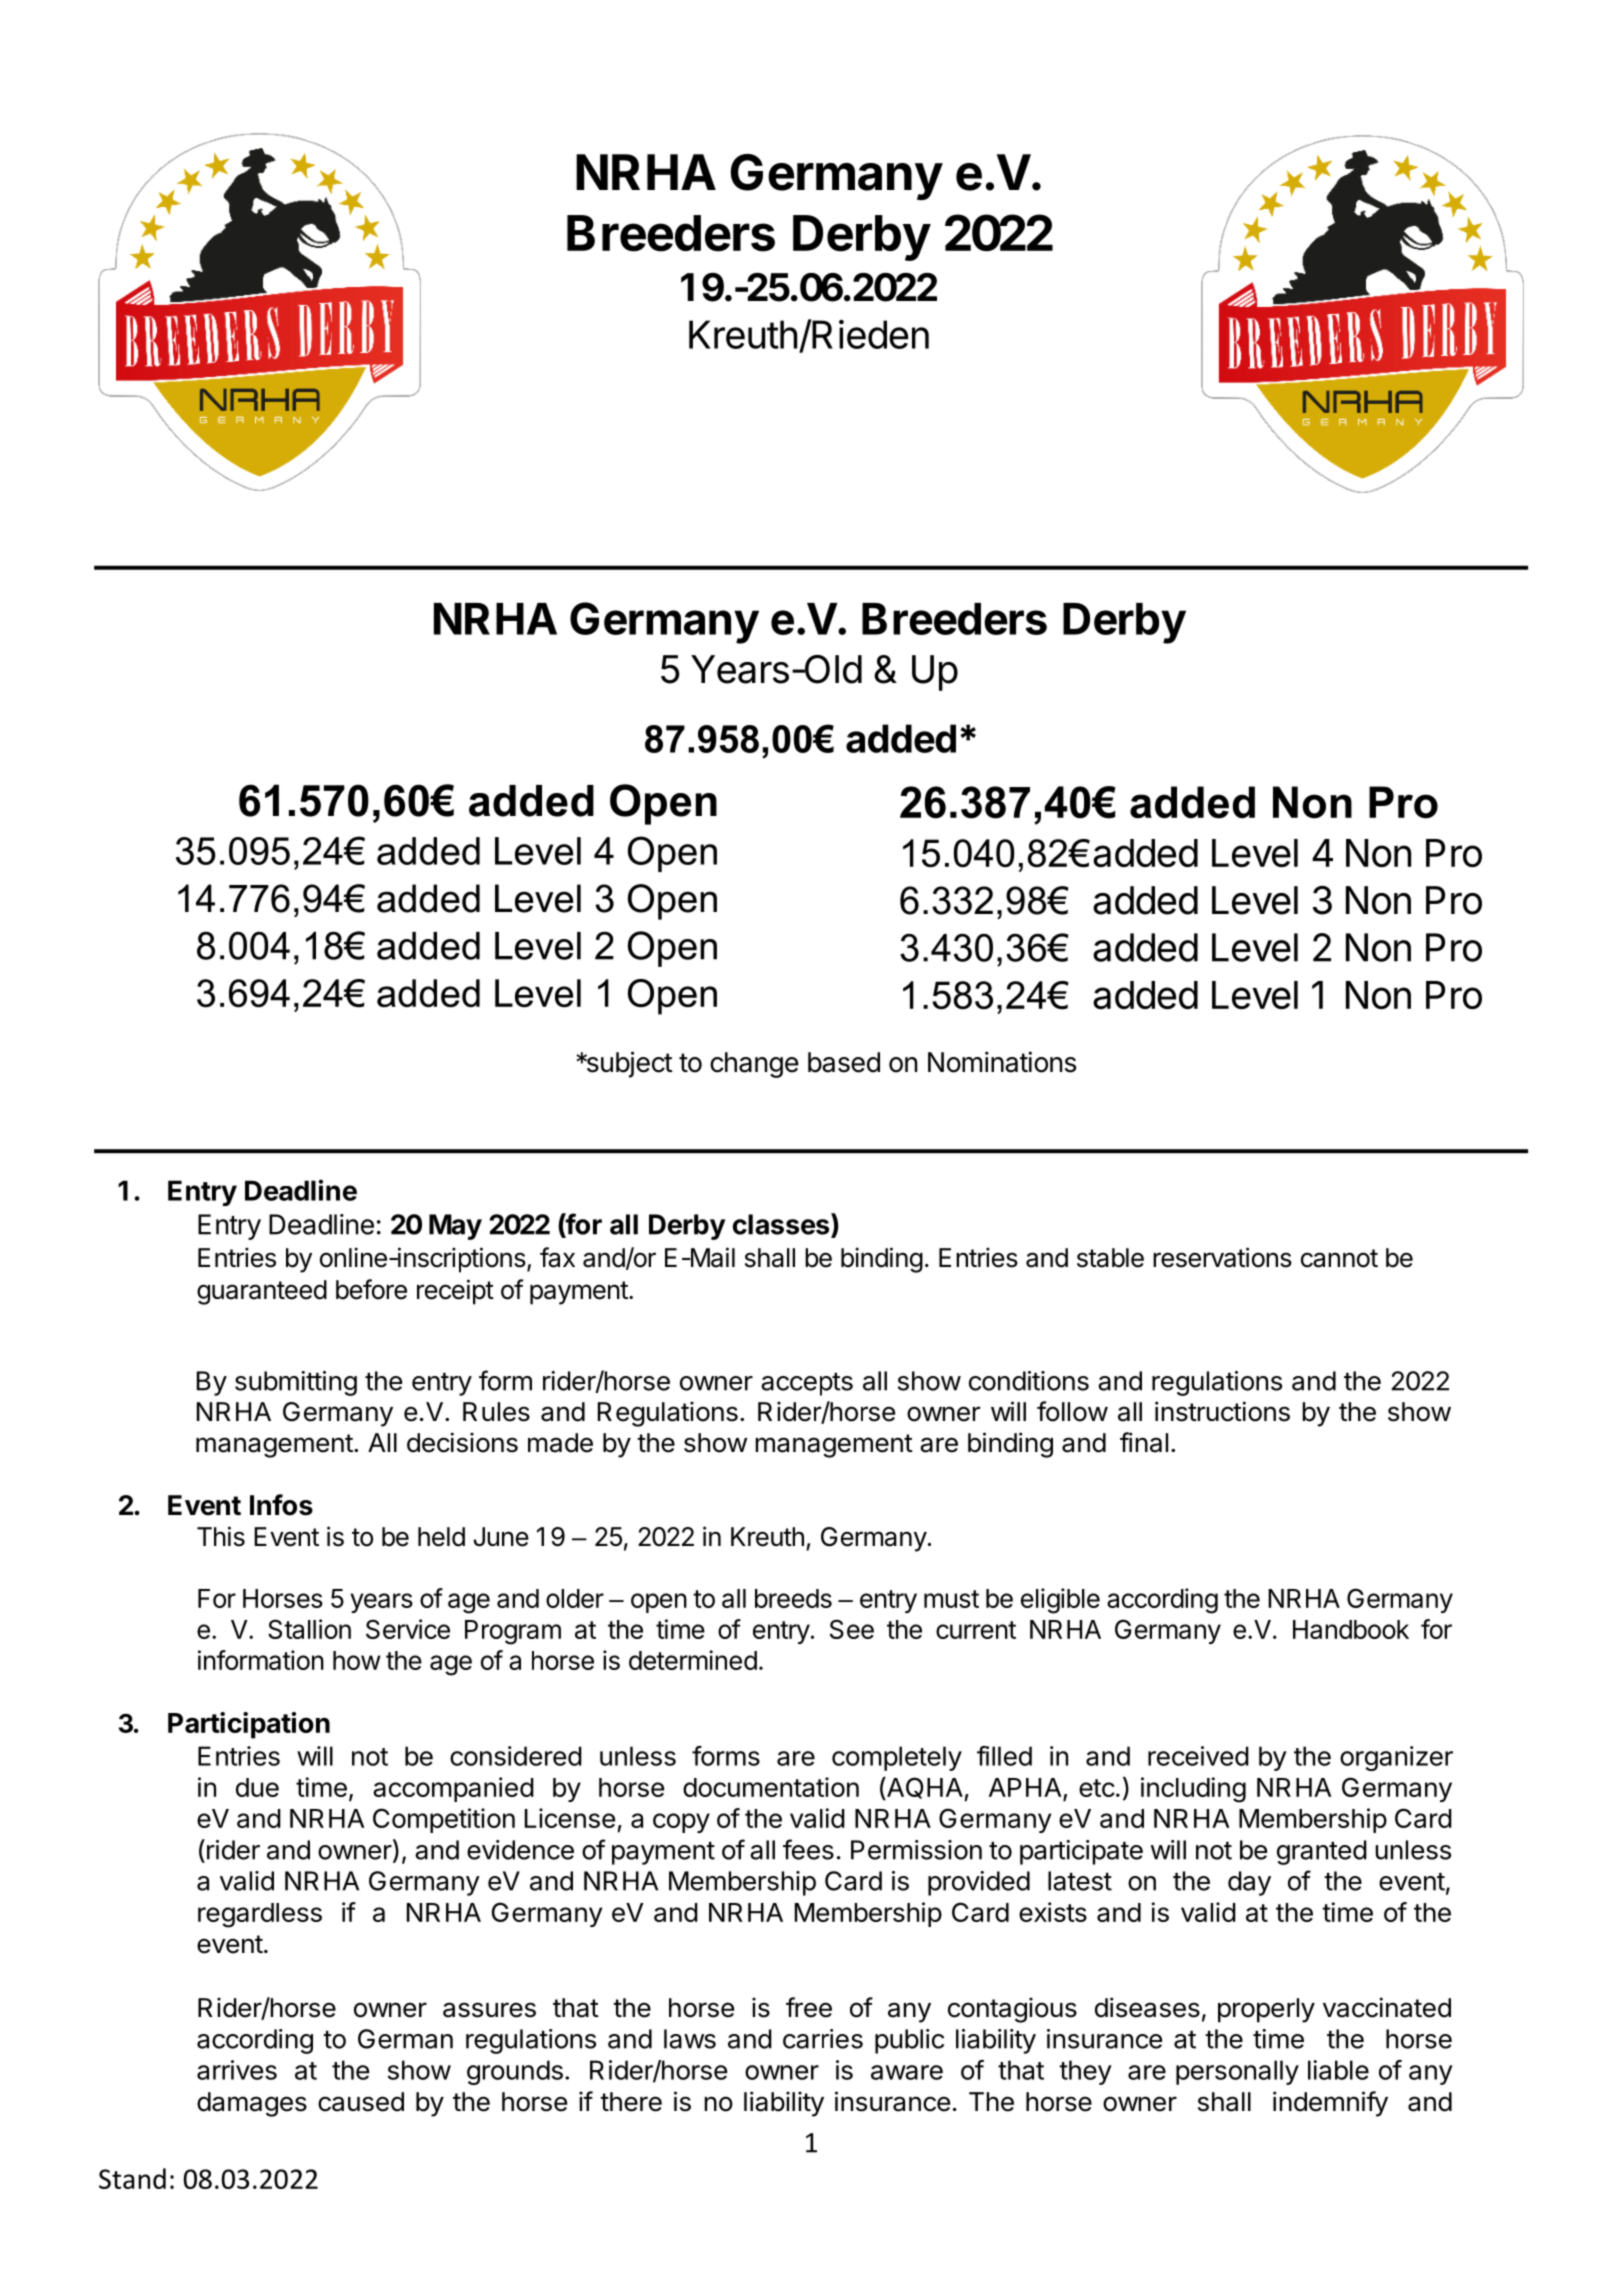 This screenshot has width=1622, height=2293. I want to click on there, so click(631, 2102).
